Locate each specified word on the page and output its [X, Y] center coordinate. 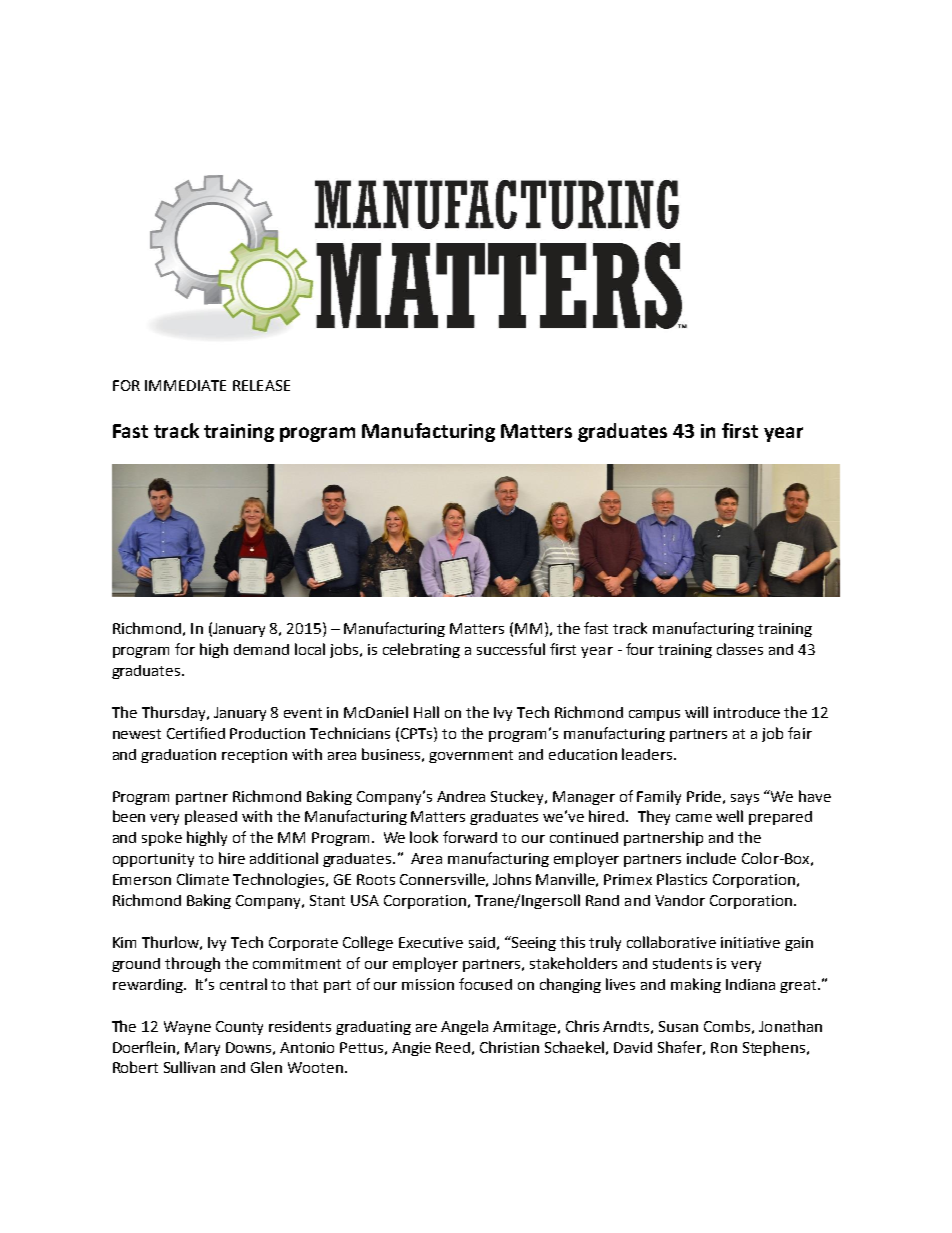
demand [261, 649]
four [640, 649]
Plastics [682, 879]
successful [511, 649]
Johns [512, 879]
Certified [196, 733]
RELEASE [261, 385]
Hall [426, 712]
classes [740, 649]
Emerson [142, 879]
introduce [747, 712]
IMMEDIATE [185, 385]
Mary [202, 1049]
